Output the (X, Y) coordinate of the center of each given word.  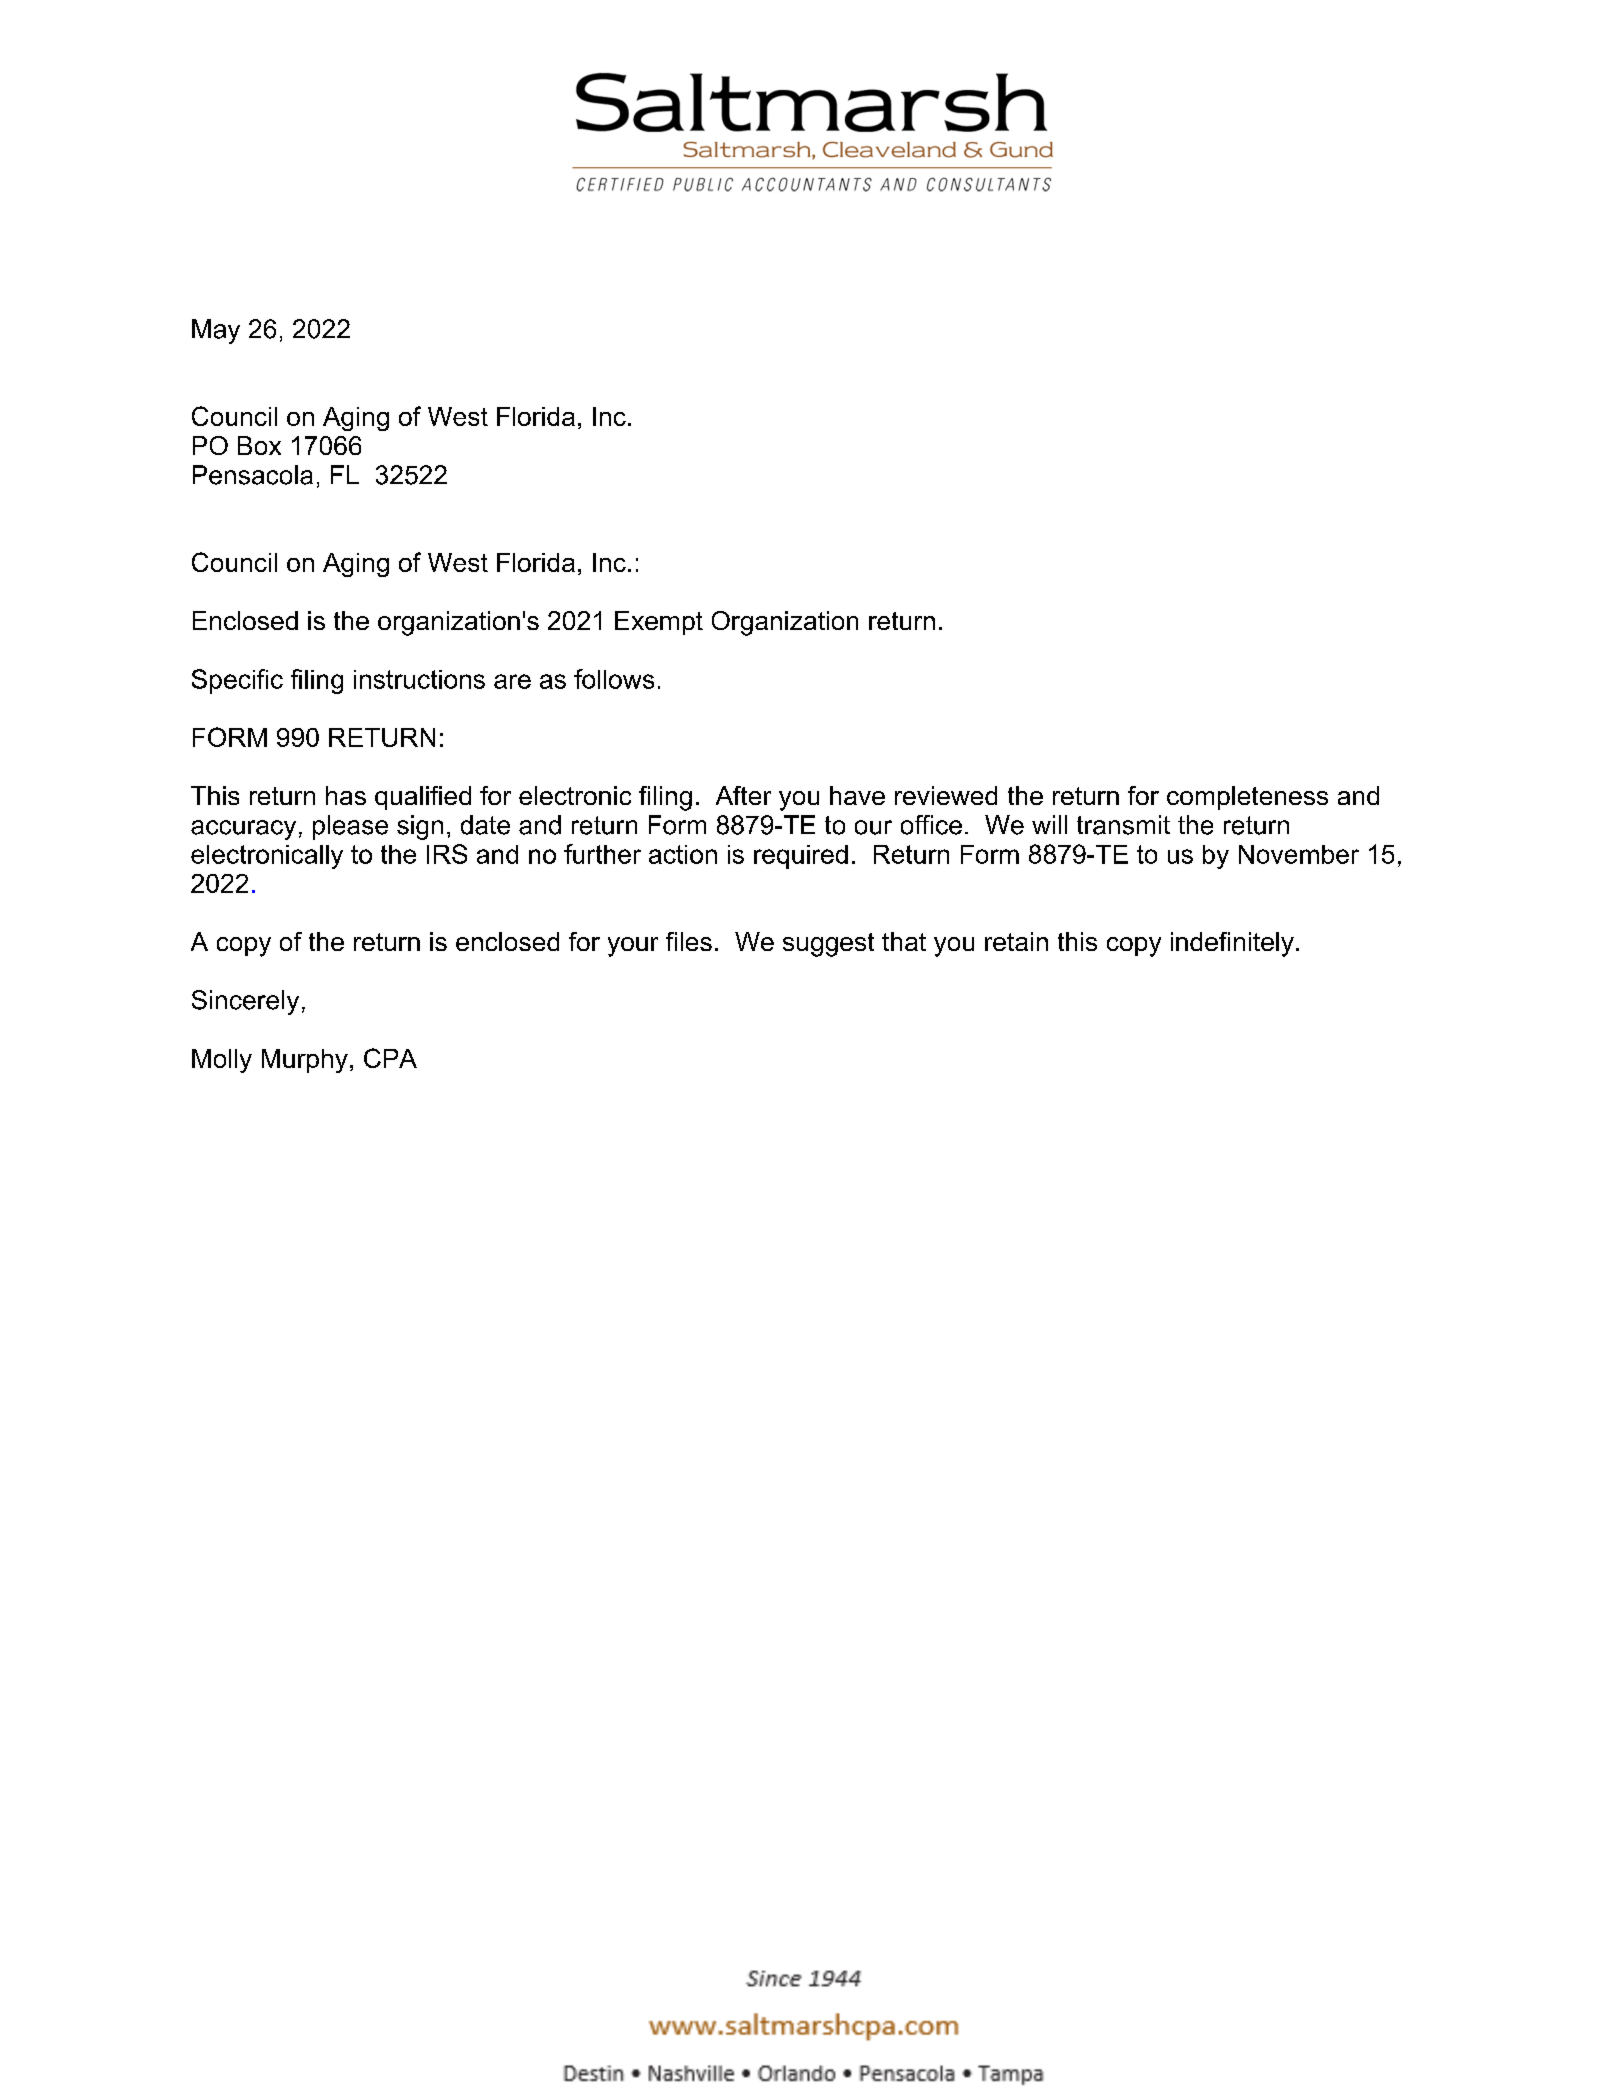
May (216, 331)
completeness (1247, 798)
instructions (419, 679)
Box (259, 445)
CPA (390, 1058)
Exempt (659, 623)
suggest (828, 945)
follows (614, 679)
